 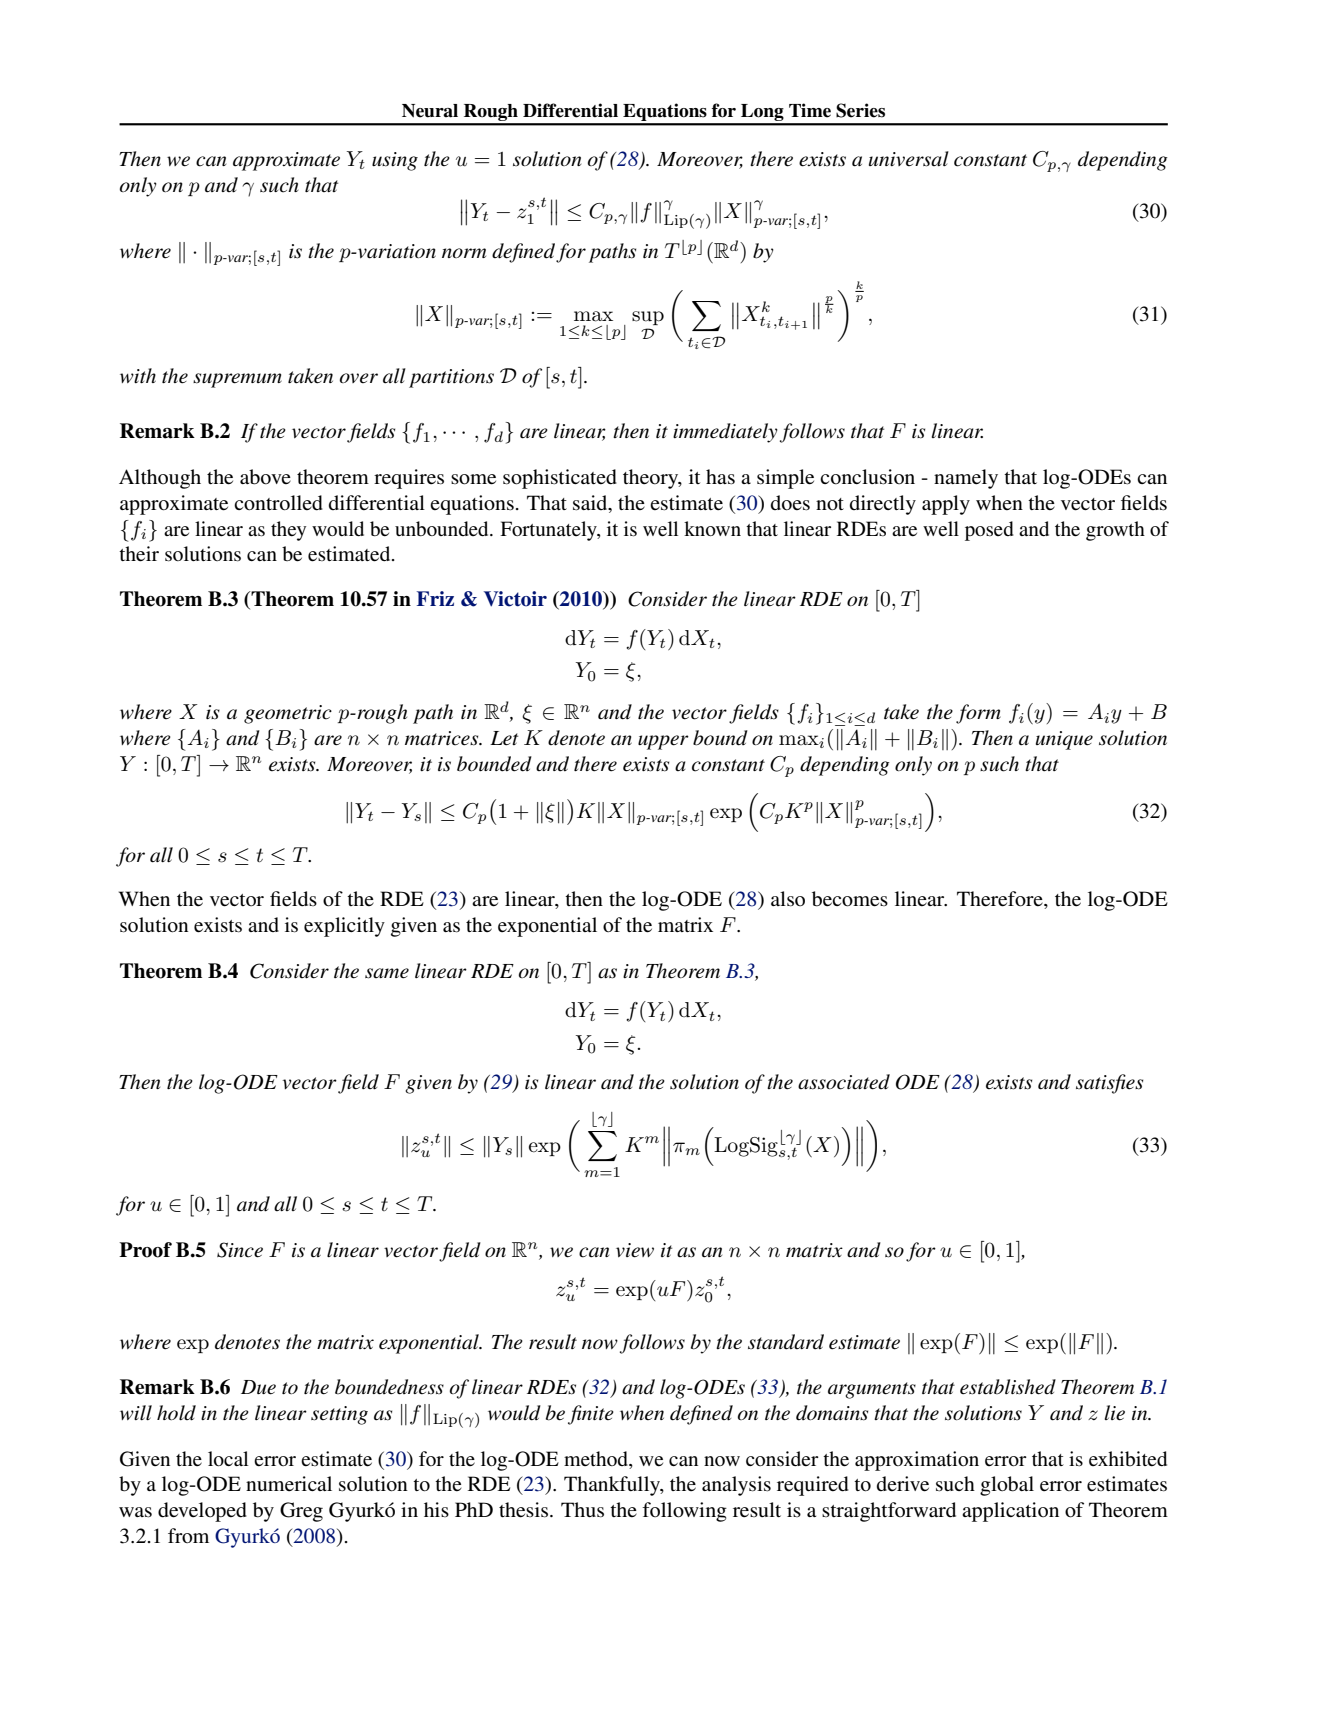 I want to click on view, so click(x=635, y=1250).
